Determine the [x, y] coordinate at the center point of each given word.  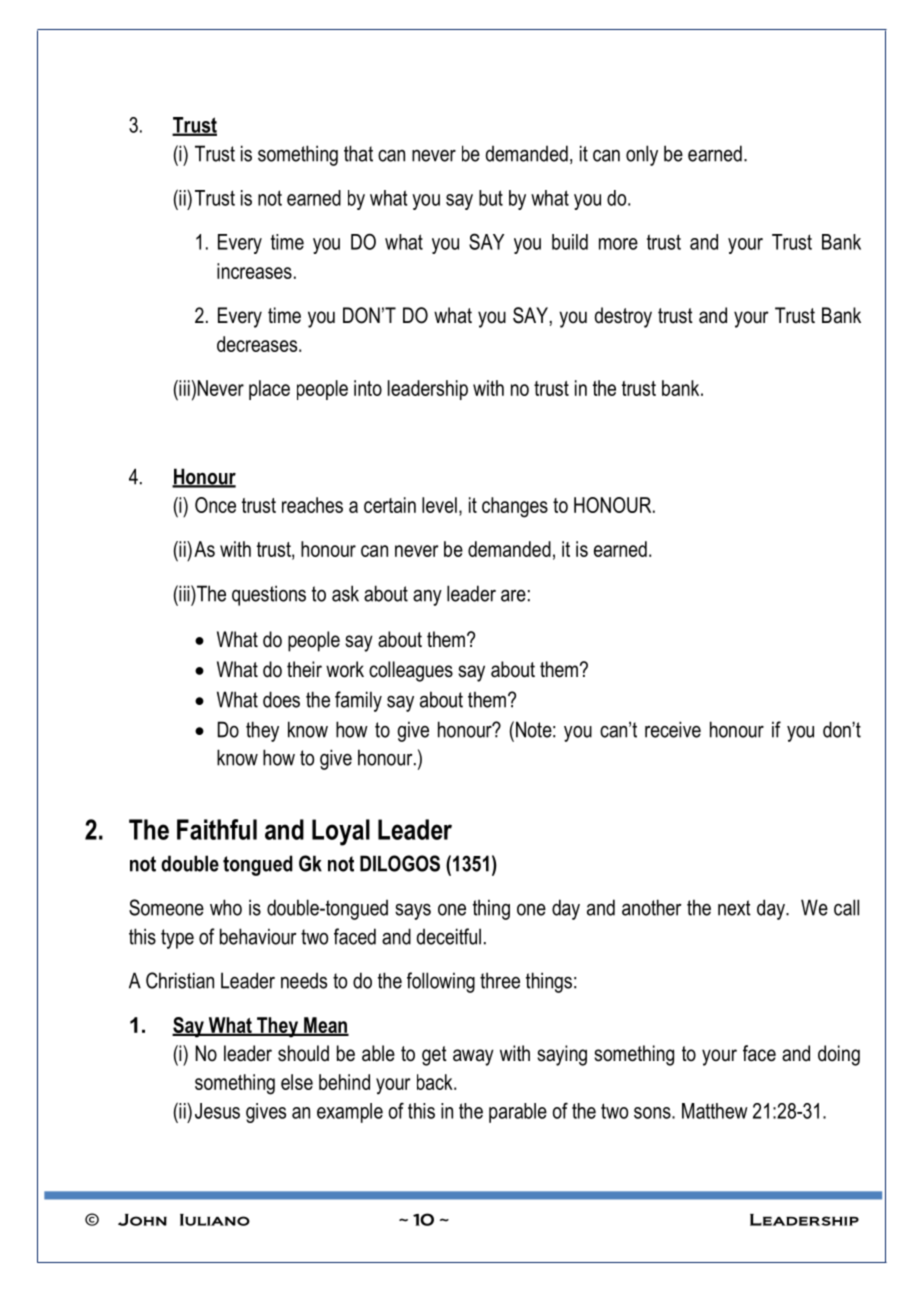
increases [254, 271]
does [281, 699]
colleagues [411, 671]
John [142, 1220]
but [491, 198]
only [642, 155]
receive [673, 729]
